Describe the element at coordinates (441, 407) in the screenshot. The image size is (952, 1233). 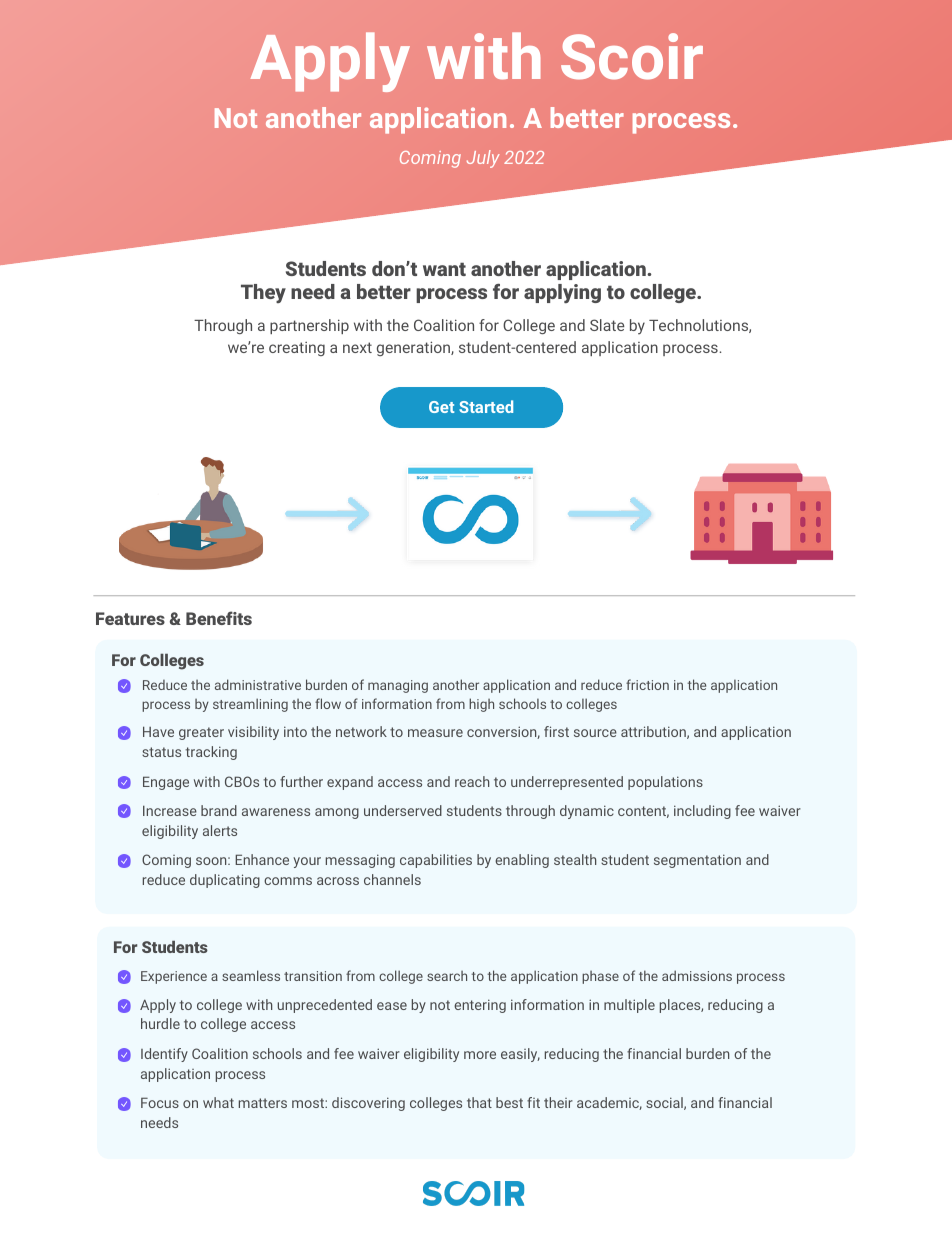
I see `Get` at that location.
